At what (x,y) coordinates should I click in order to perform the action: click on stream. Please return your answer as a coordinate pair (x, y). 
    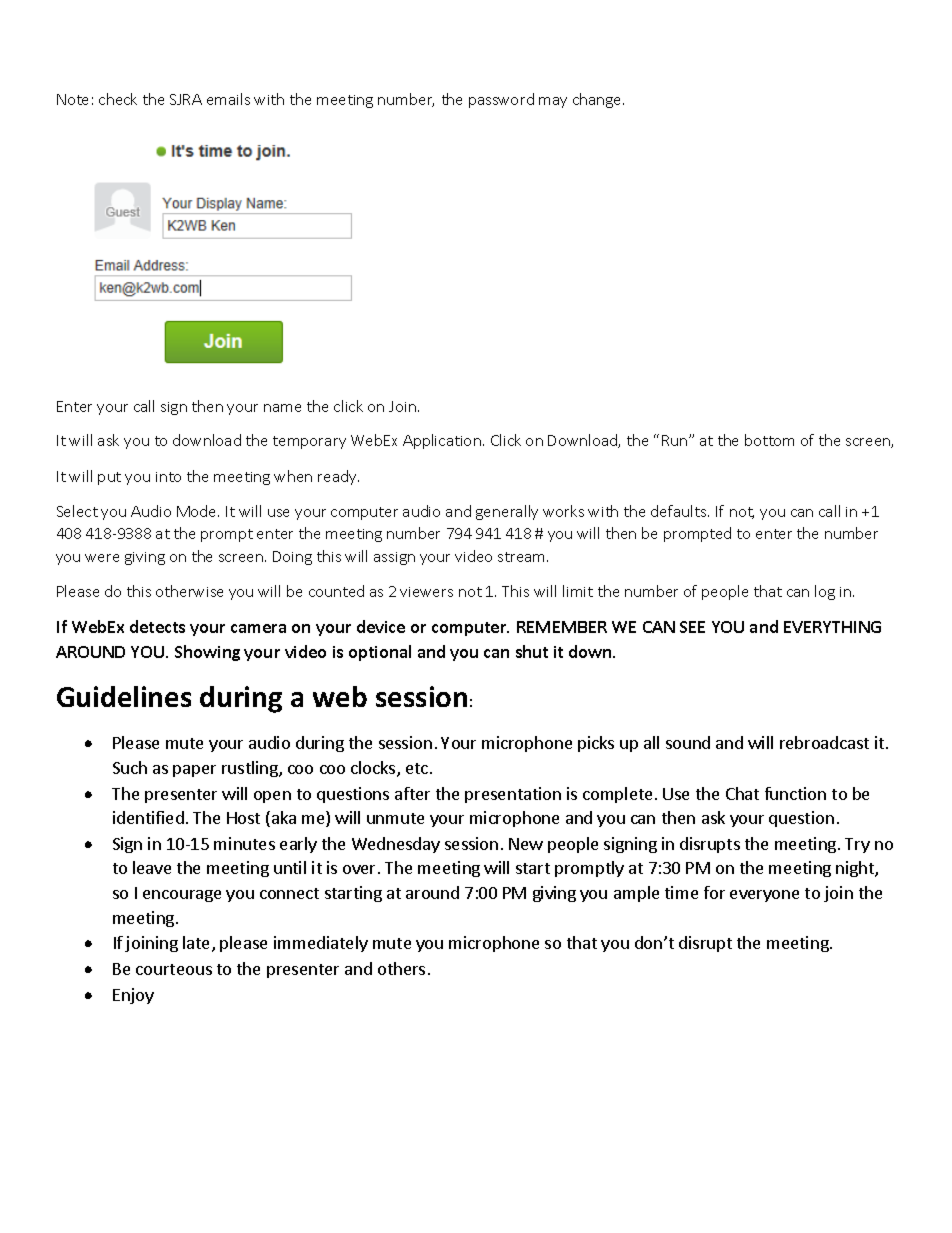
    Looking at the image, I should click on (523, 557).
